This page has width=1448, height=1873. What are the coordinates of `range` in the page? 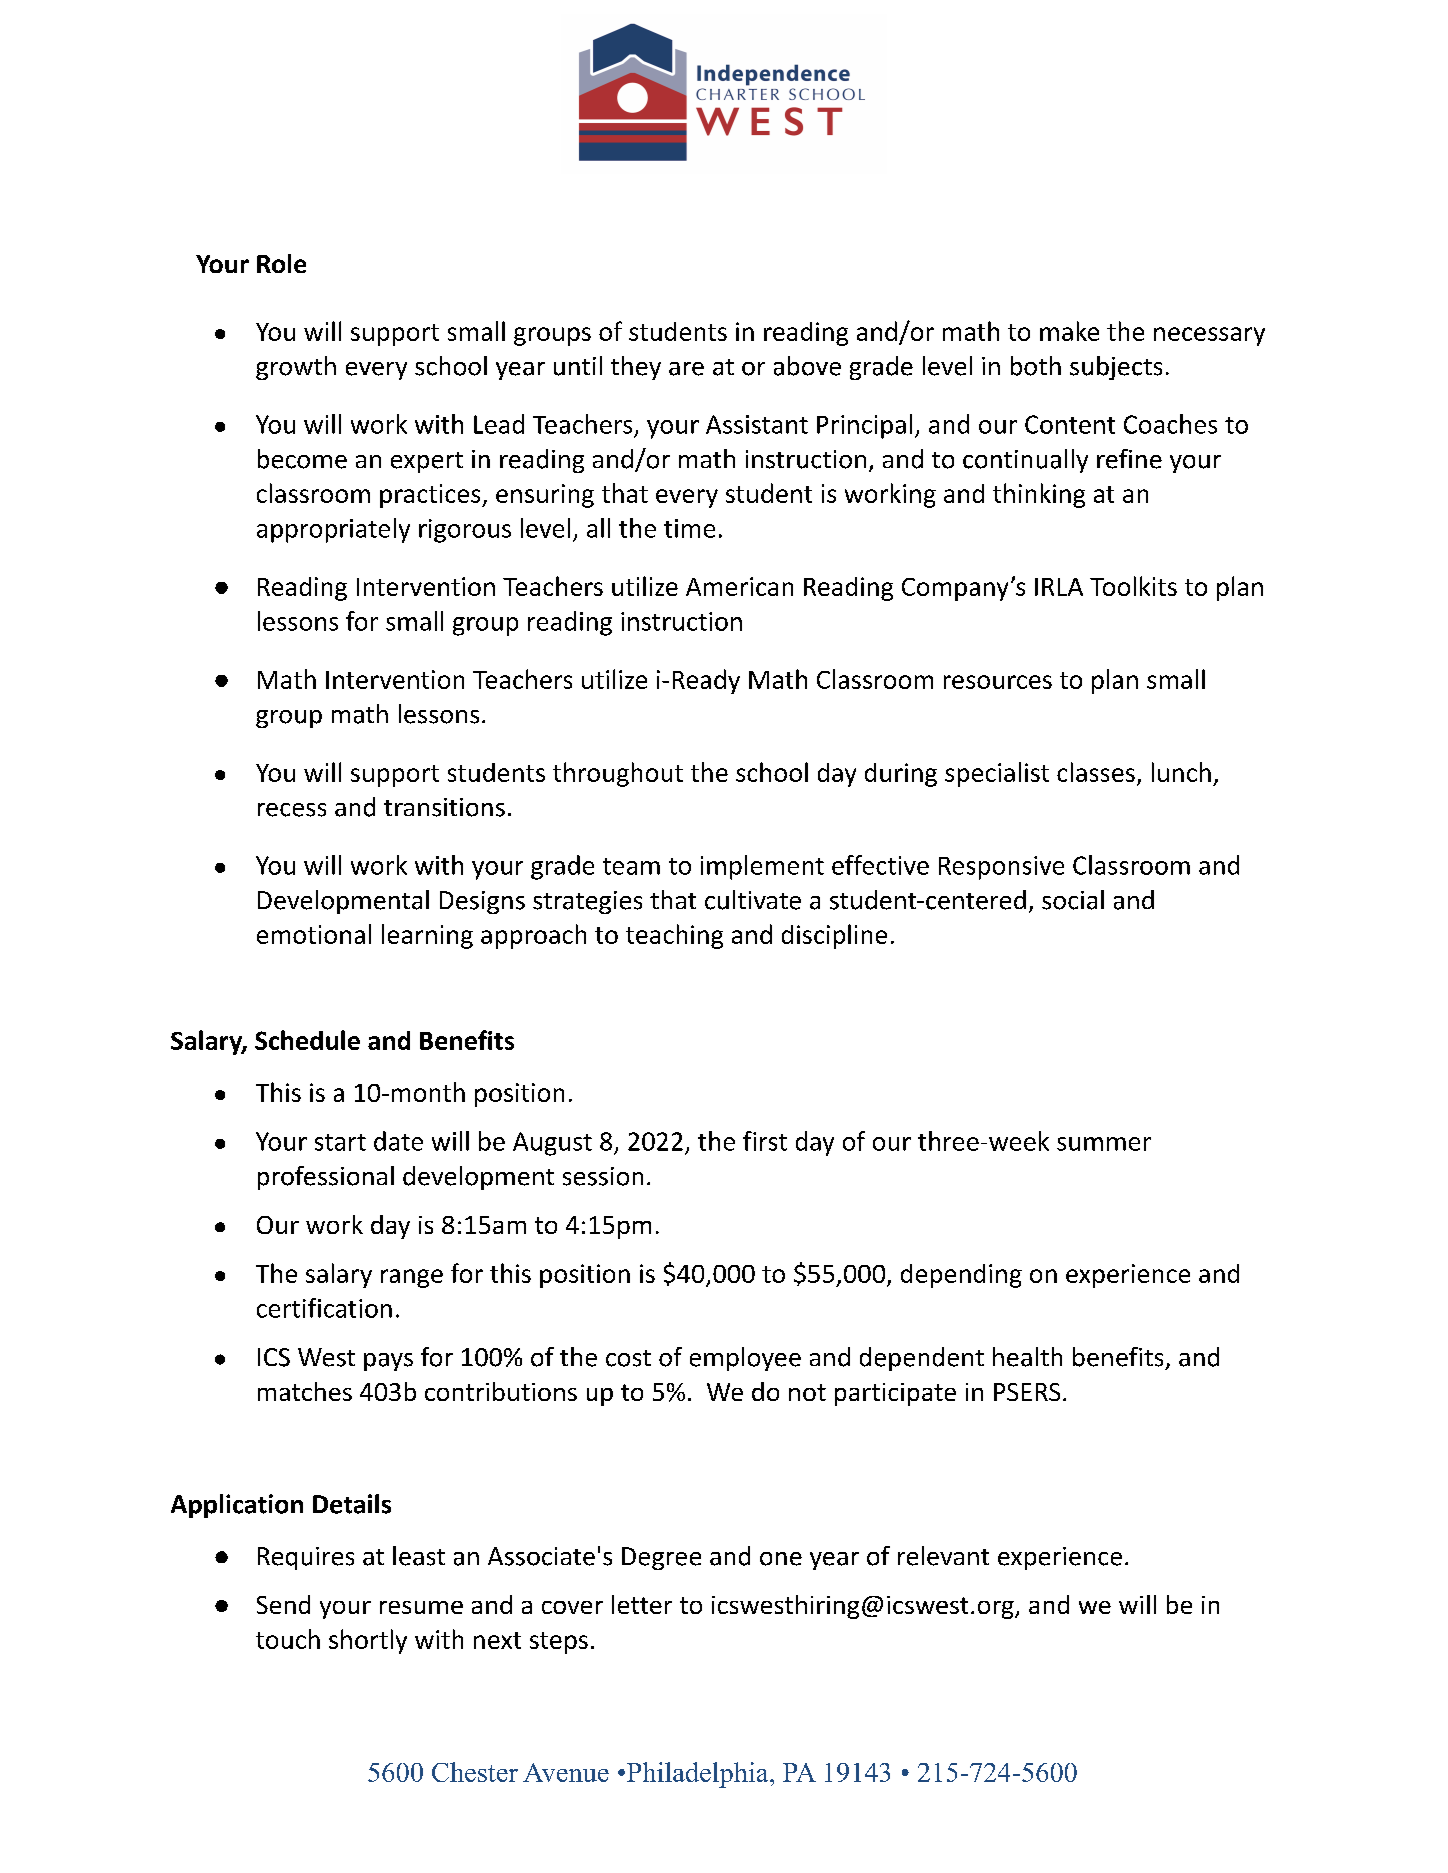 It's located at (412, 1278).
